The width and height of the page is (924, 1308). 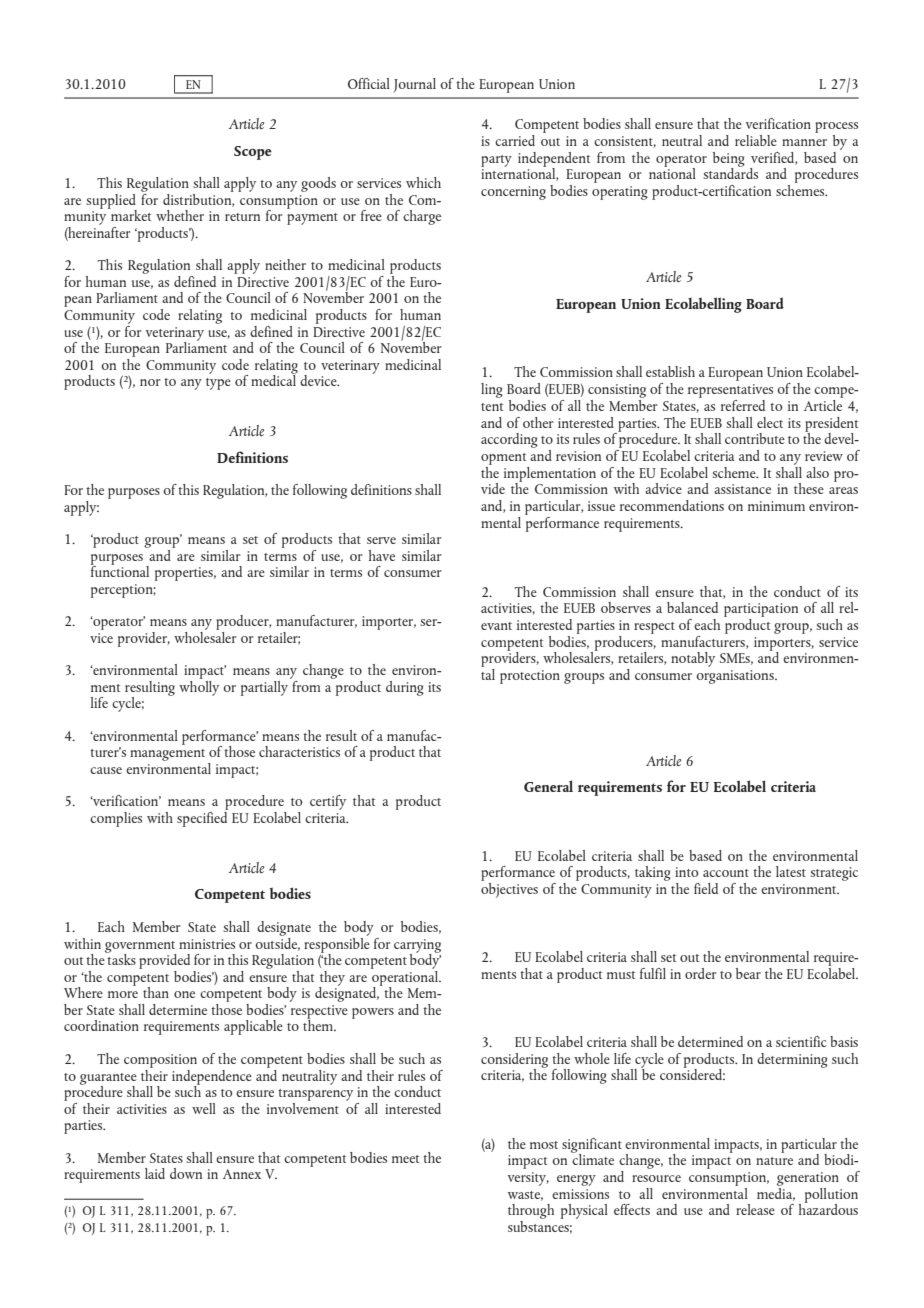 I want to click on meet, so click(x=405, y=1159).
